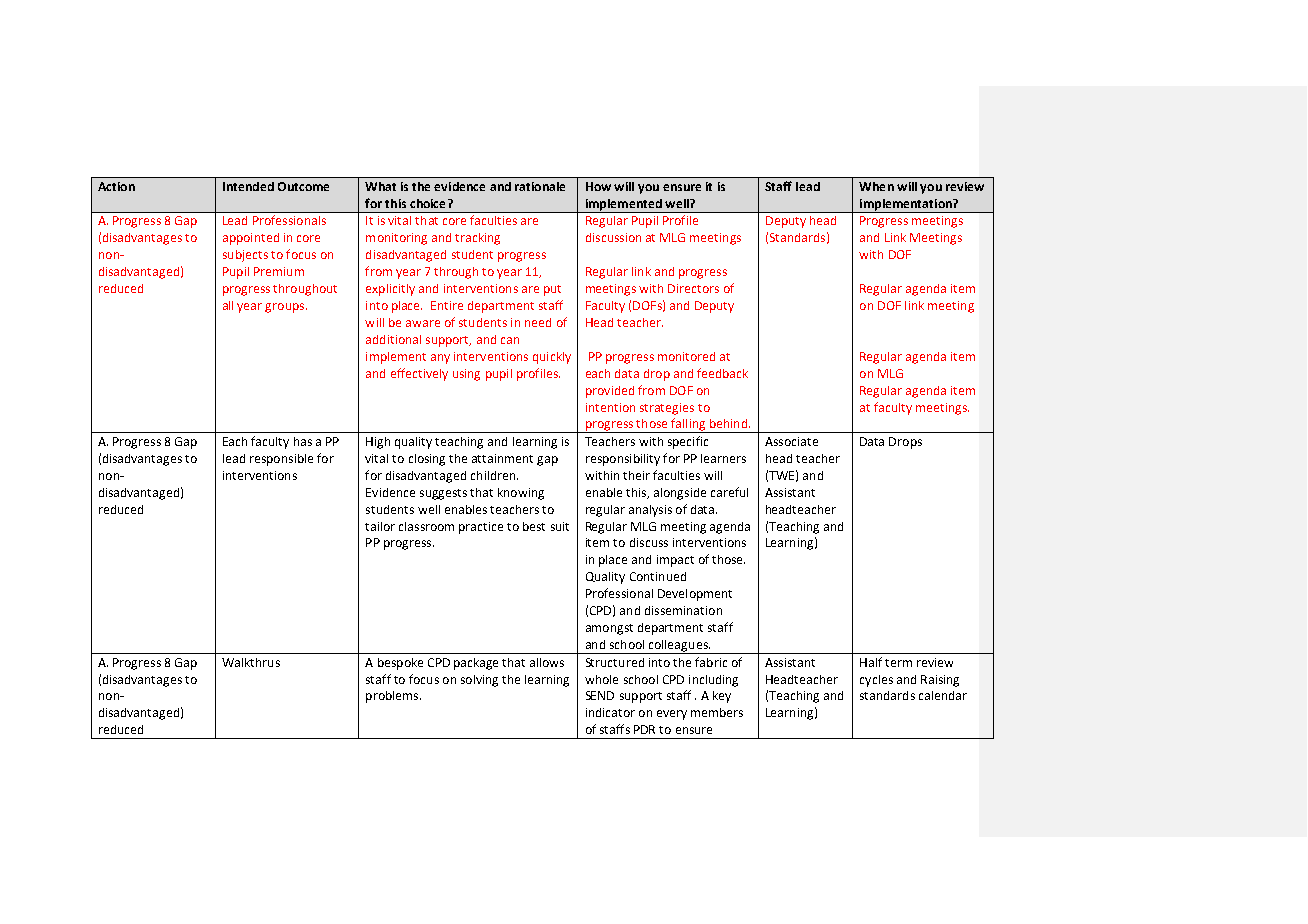  I want to click on problems, so click(393, 697).
